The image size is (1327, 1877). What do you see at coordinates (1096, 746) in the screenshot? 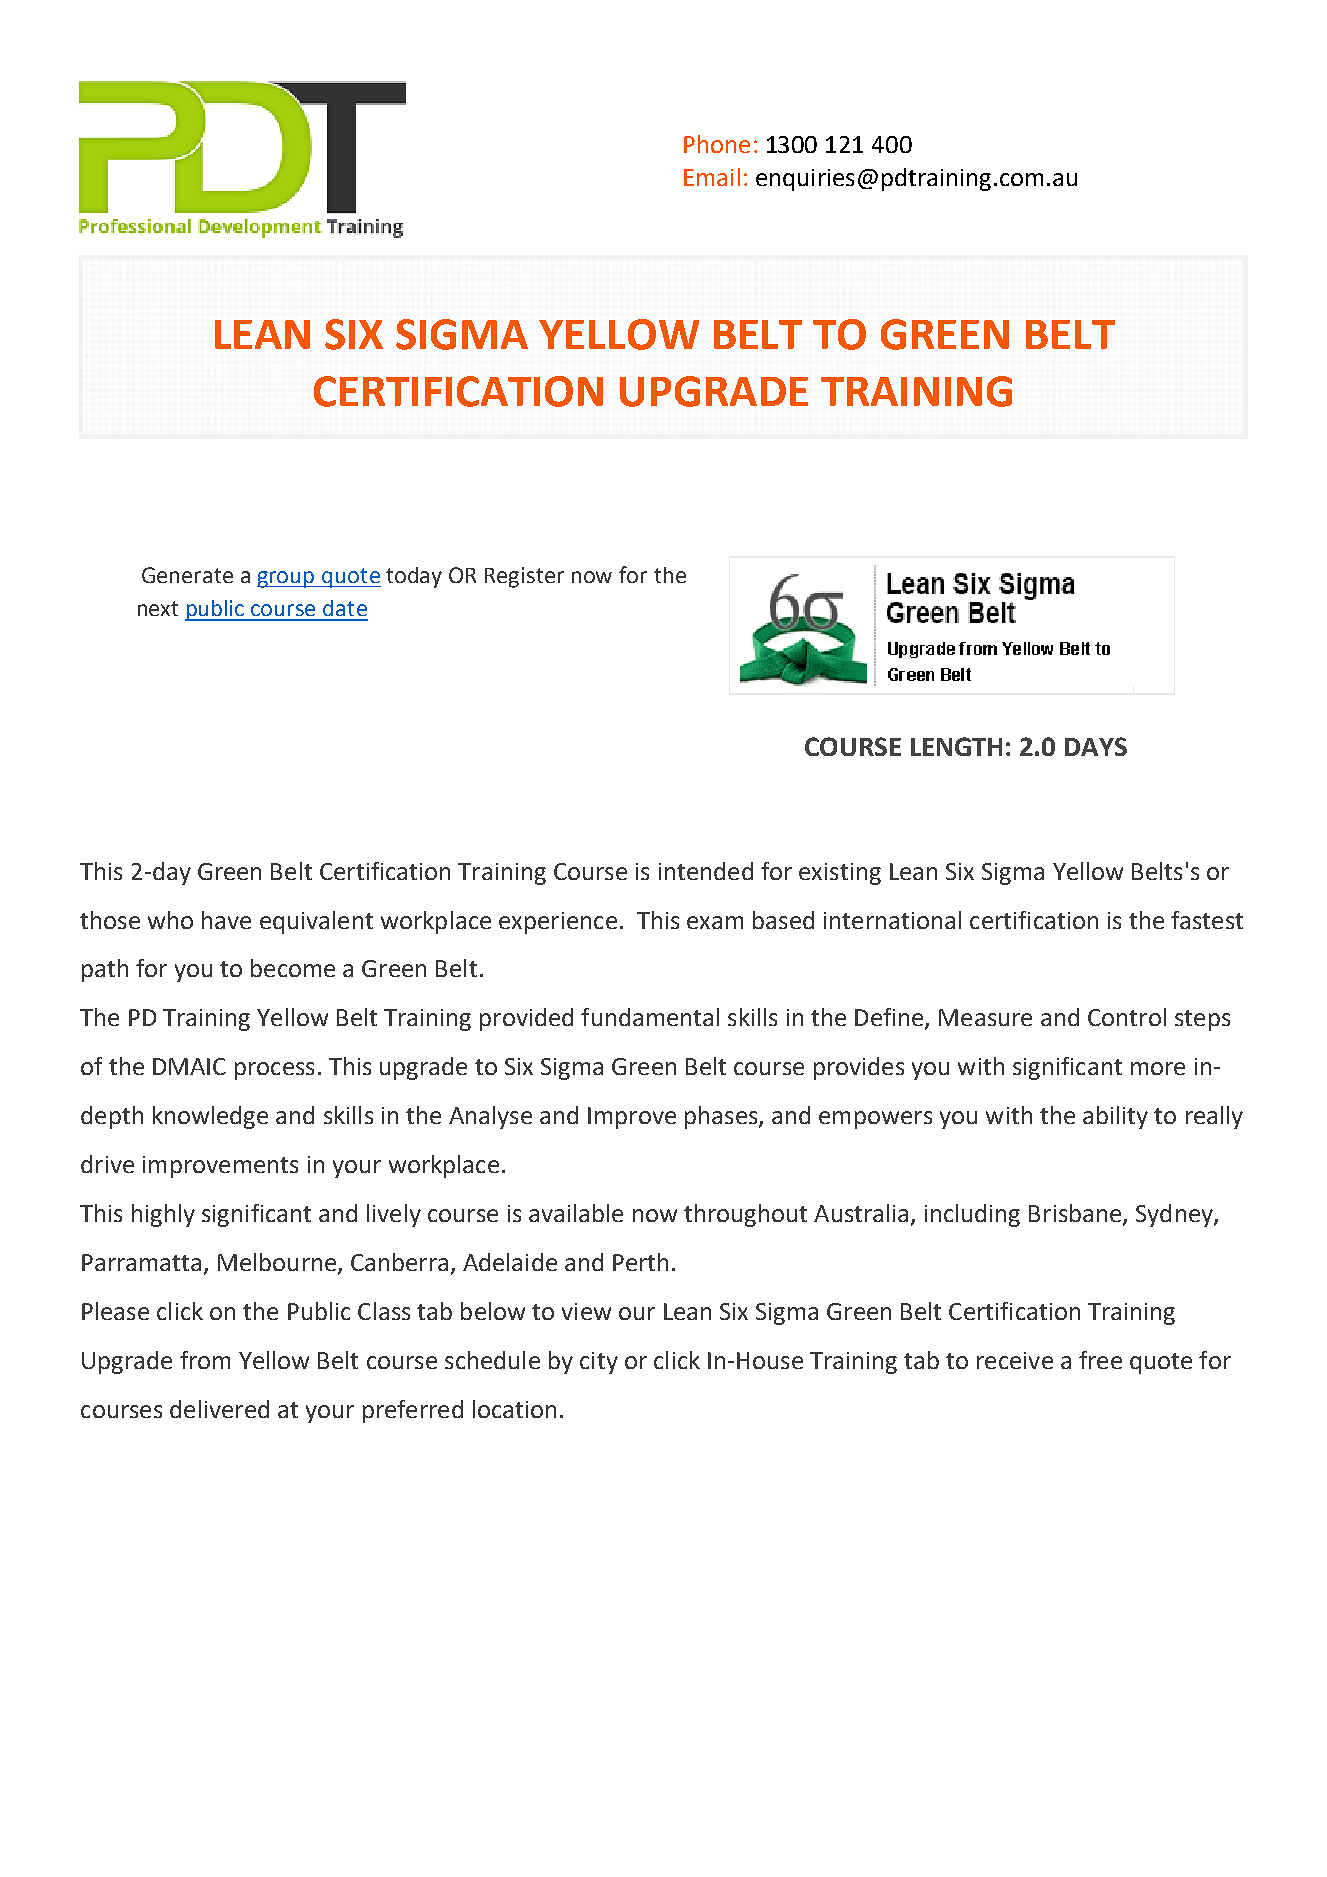
I see `DAYS` at bounding box center [1096, 746].
